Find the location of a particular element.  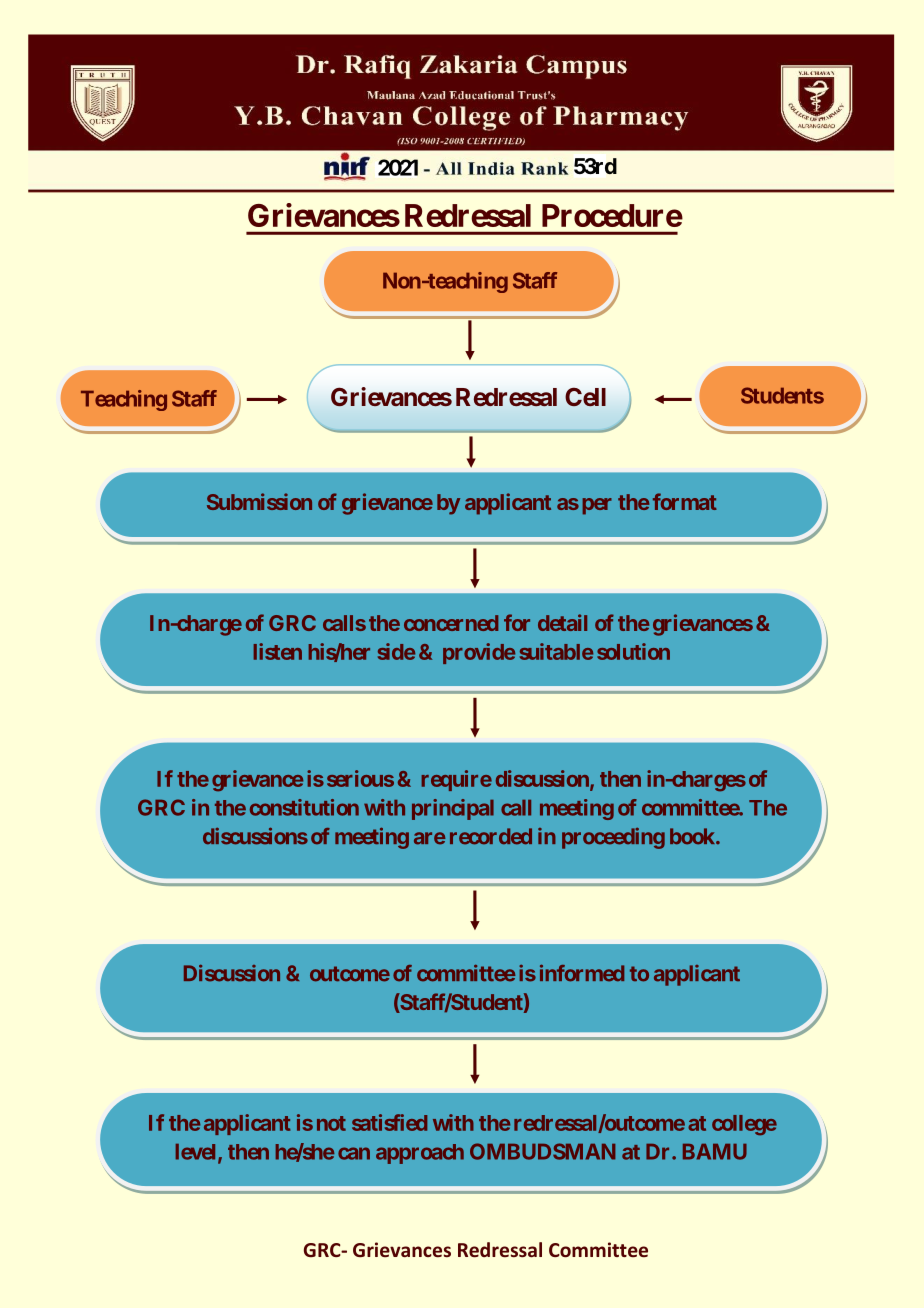

Cell is located at coordinates (585, 397).
